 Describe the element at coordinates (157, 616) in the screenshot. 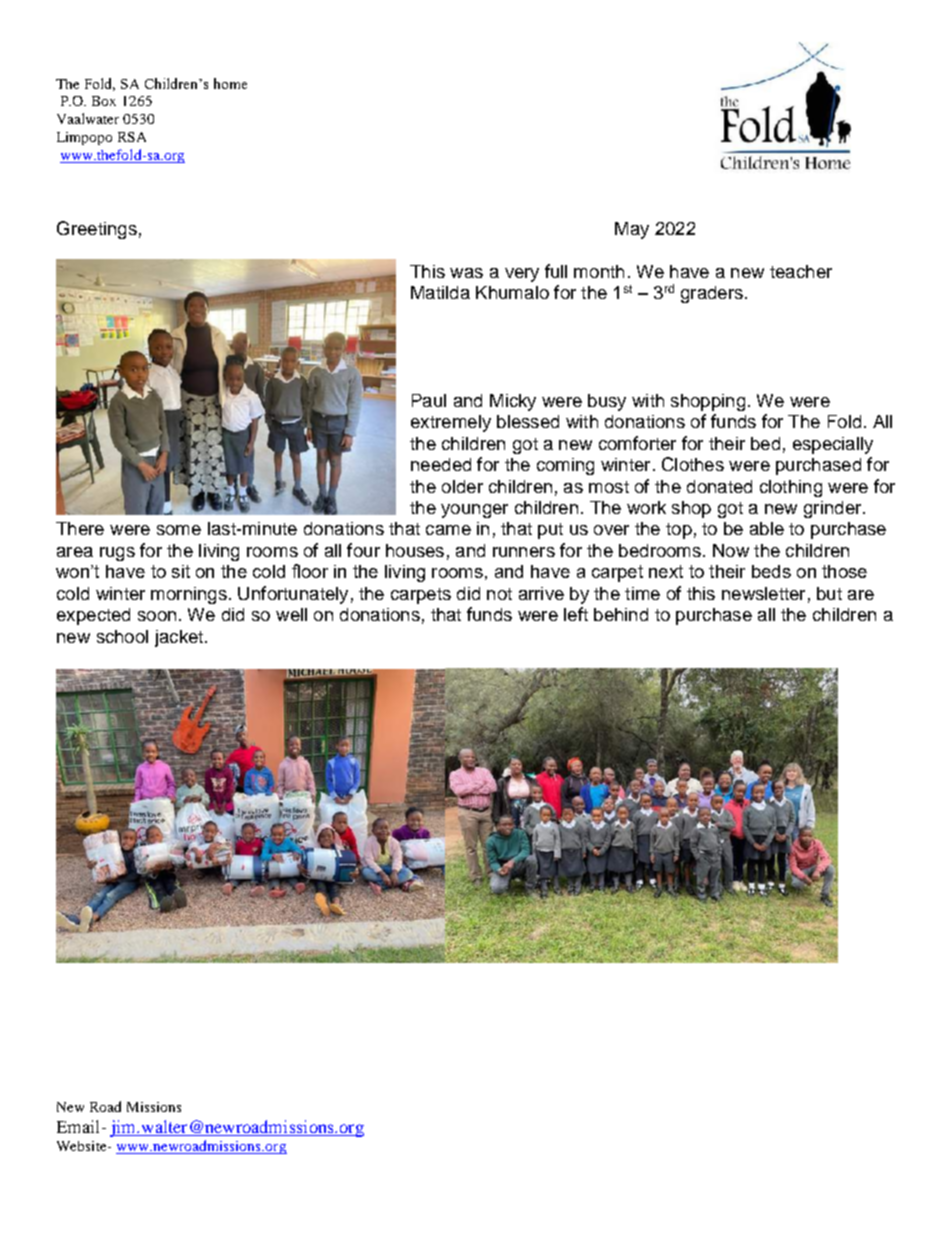

I see `soon` at that location.
